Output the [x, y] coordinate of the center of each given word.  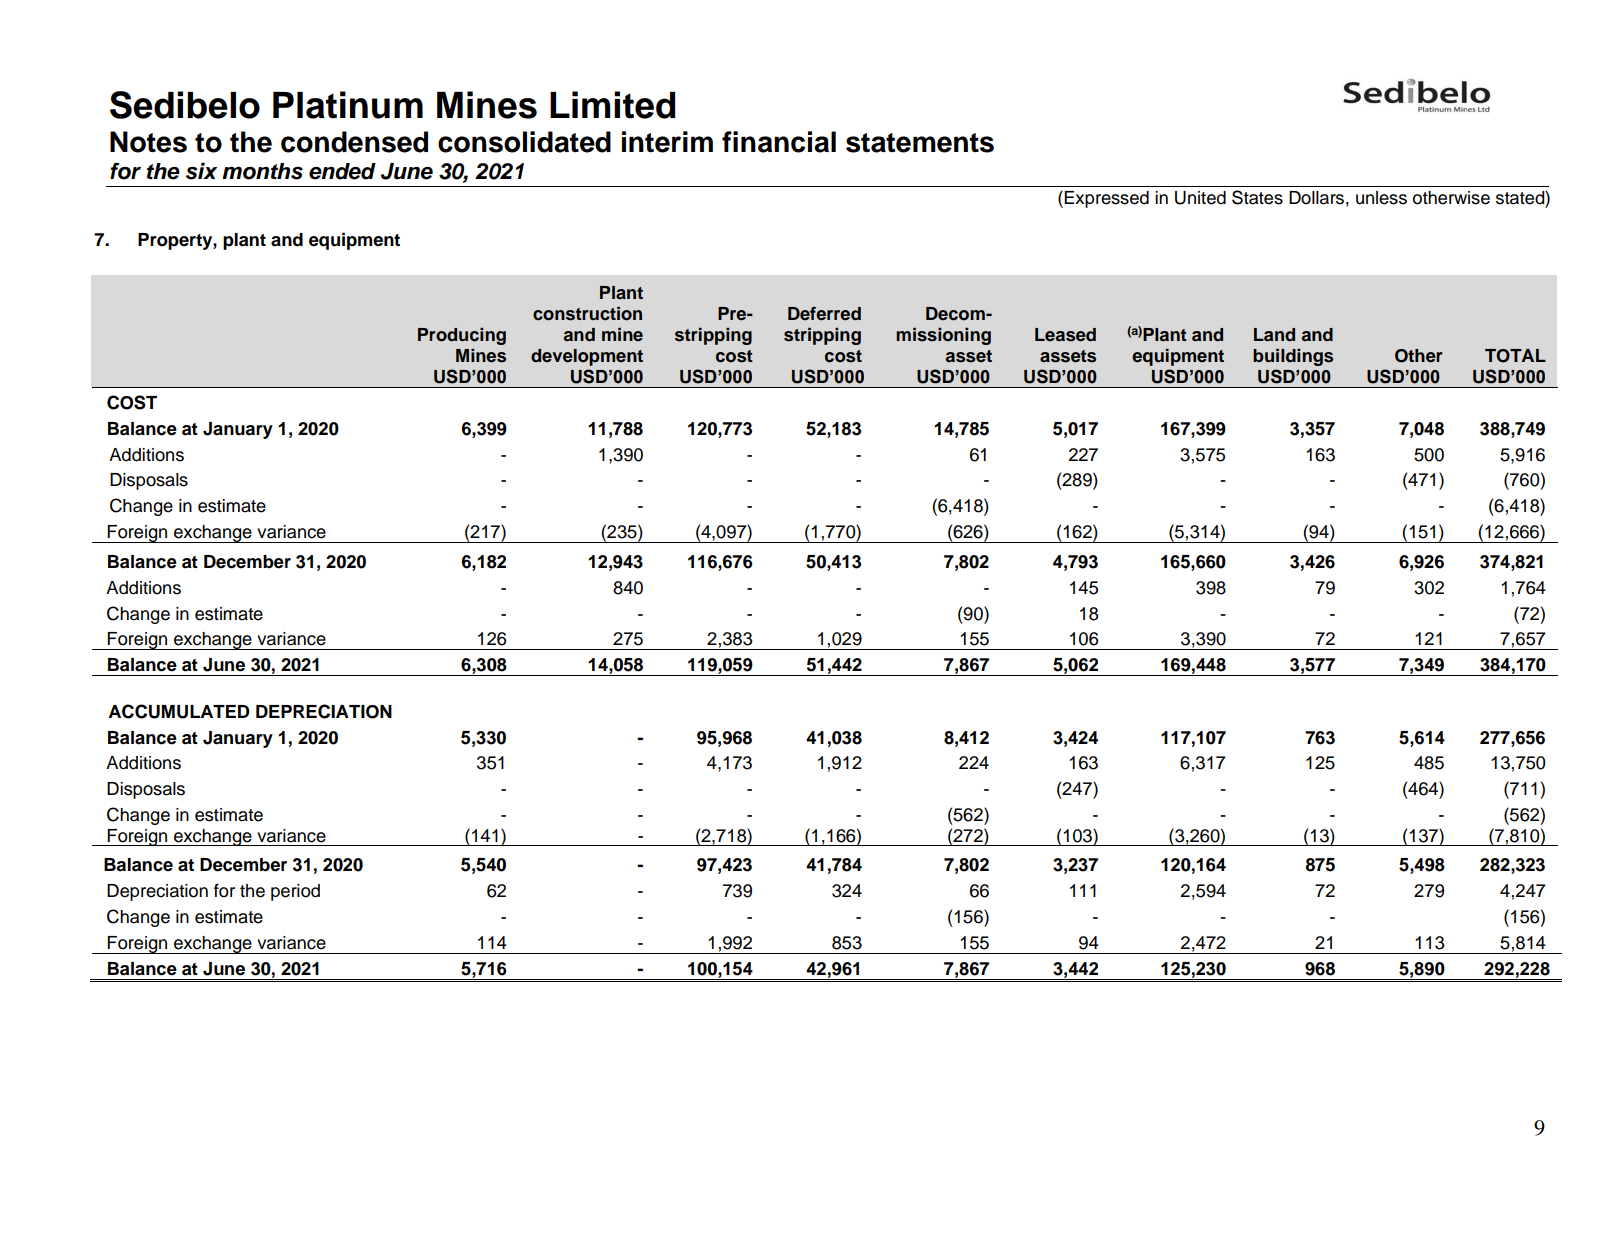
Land [1274, 335]
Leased [1065, 335]
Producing [462, 336]
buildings [1293, 357]
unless [1381, 198]
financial [779, 142]
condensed [354, 142]
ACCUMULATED [179, 711]
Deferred [824, 314]
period [295, 892]
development [587, 357]
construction [587, 313]
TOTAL [1515, 356]
